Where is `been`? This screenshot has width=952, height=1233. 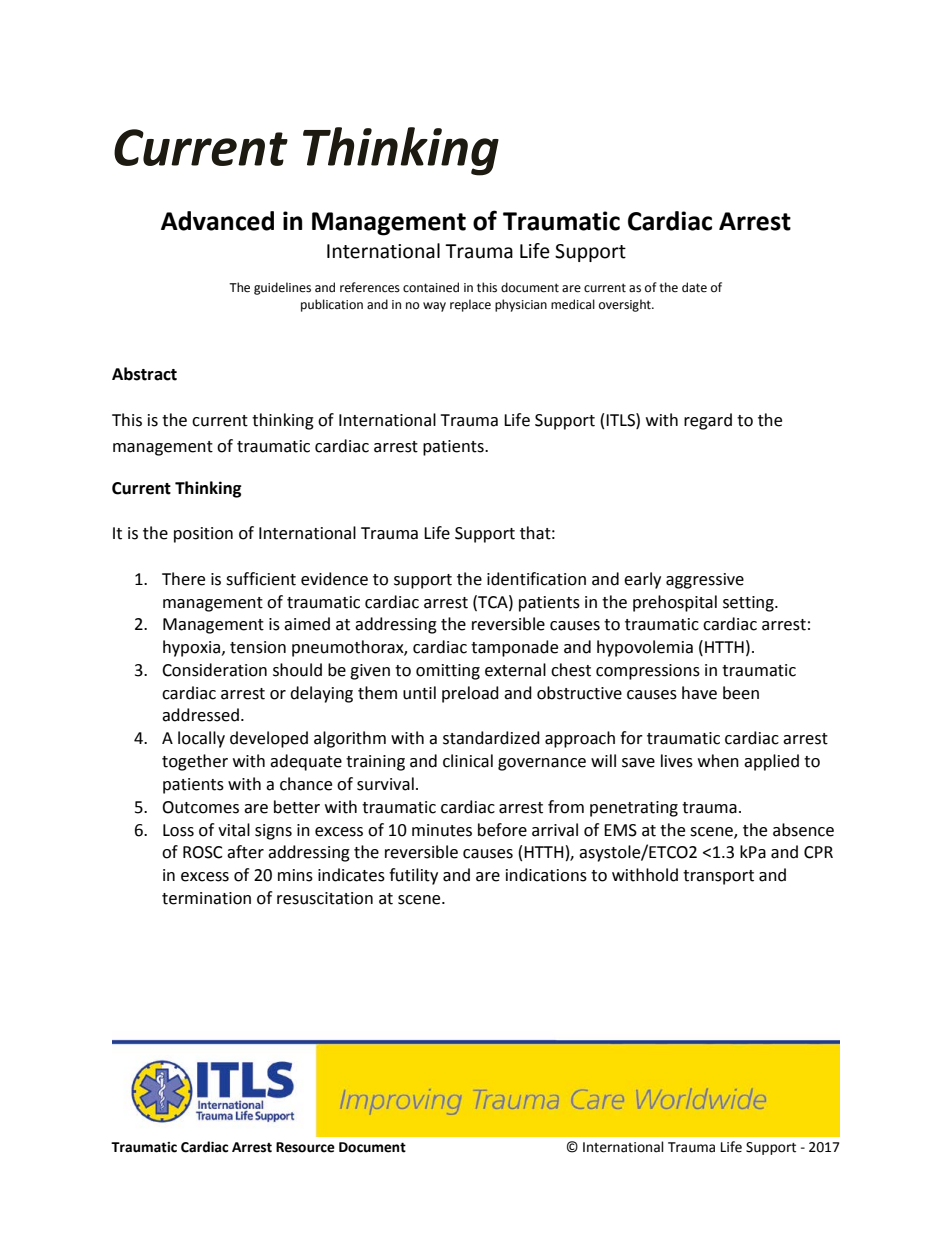 been is located at coordinates (741, 693).
